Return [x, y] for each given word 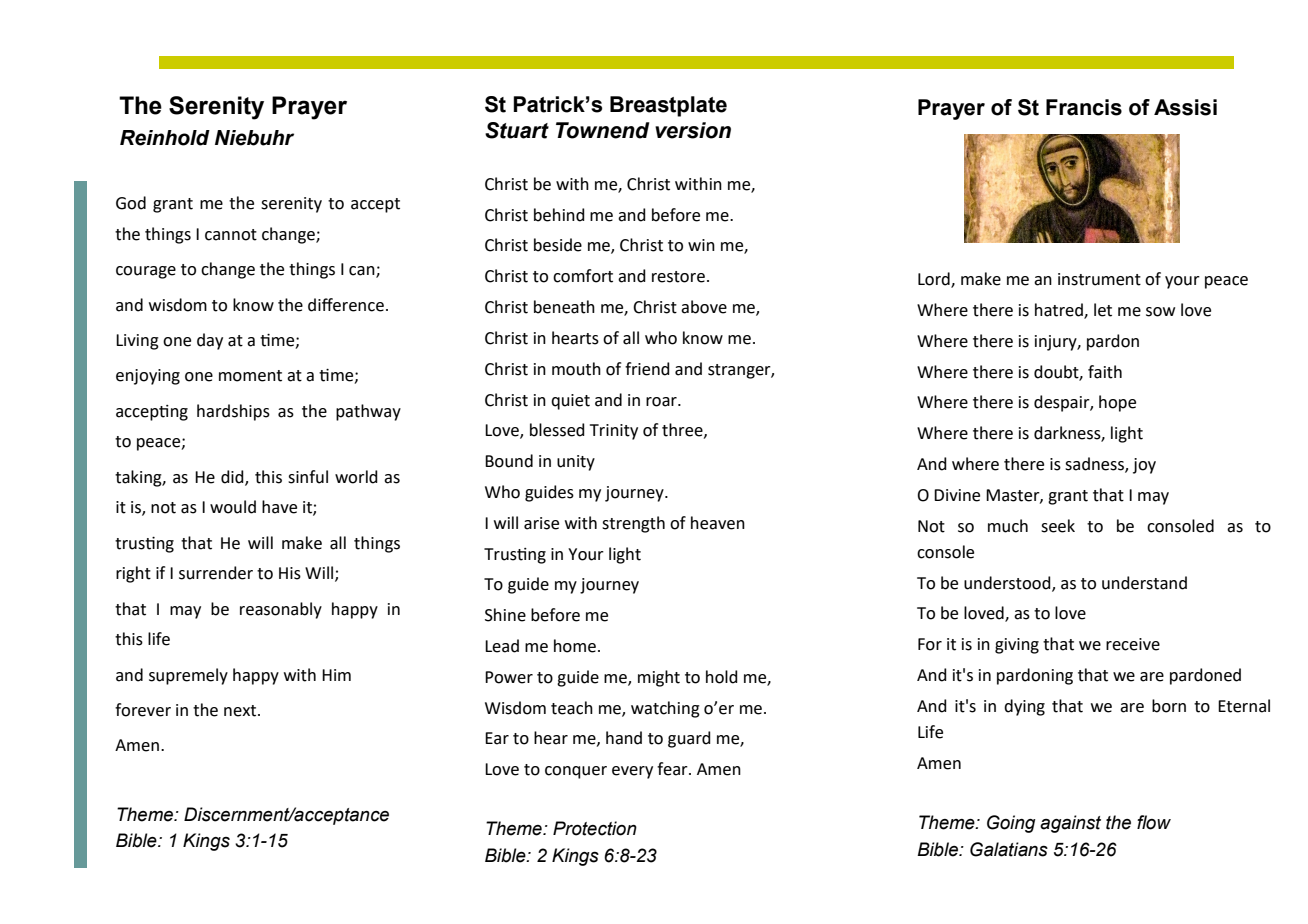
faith [1105, 372]
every [632, 772]
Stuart [517, 130]
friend [647, 369]
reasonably [281, 610]
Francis [1084, 107]
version [693, 130]
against [1070, 824]
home [575, 646]
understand [1144, 583]
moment [250, 376]
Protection [595, 828]
